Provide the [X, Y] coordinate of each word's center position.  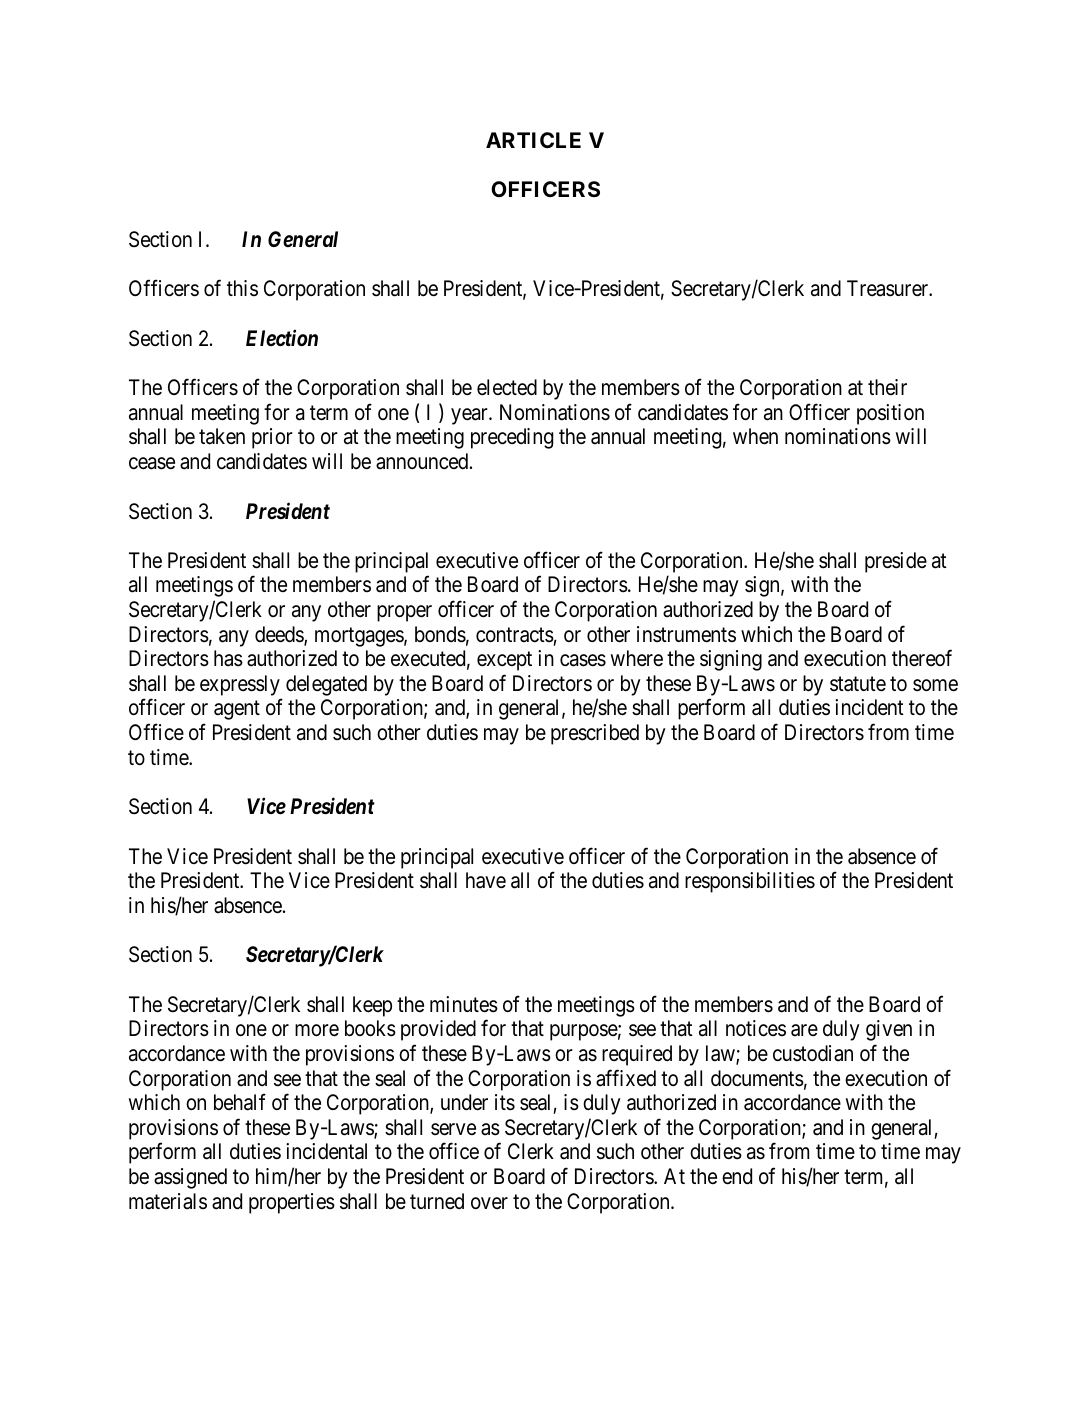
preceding [512, 438]
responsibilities [750, 882]
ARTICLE [533, 140]
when [755, 436]
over [489, 1203]
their [887, 387]
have [486, 880]
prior [272, 438]
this [242, 288]
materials [168, 1201]
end [737, 1176]
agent [237, 710]
